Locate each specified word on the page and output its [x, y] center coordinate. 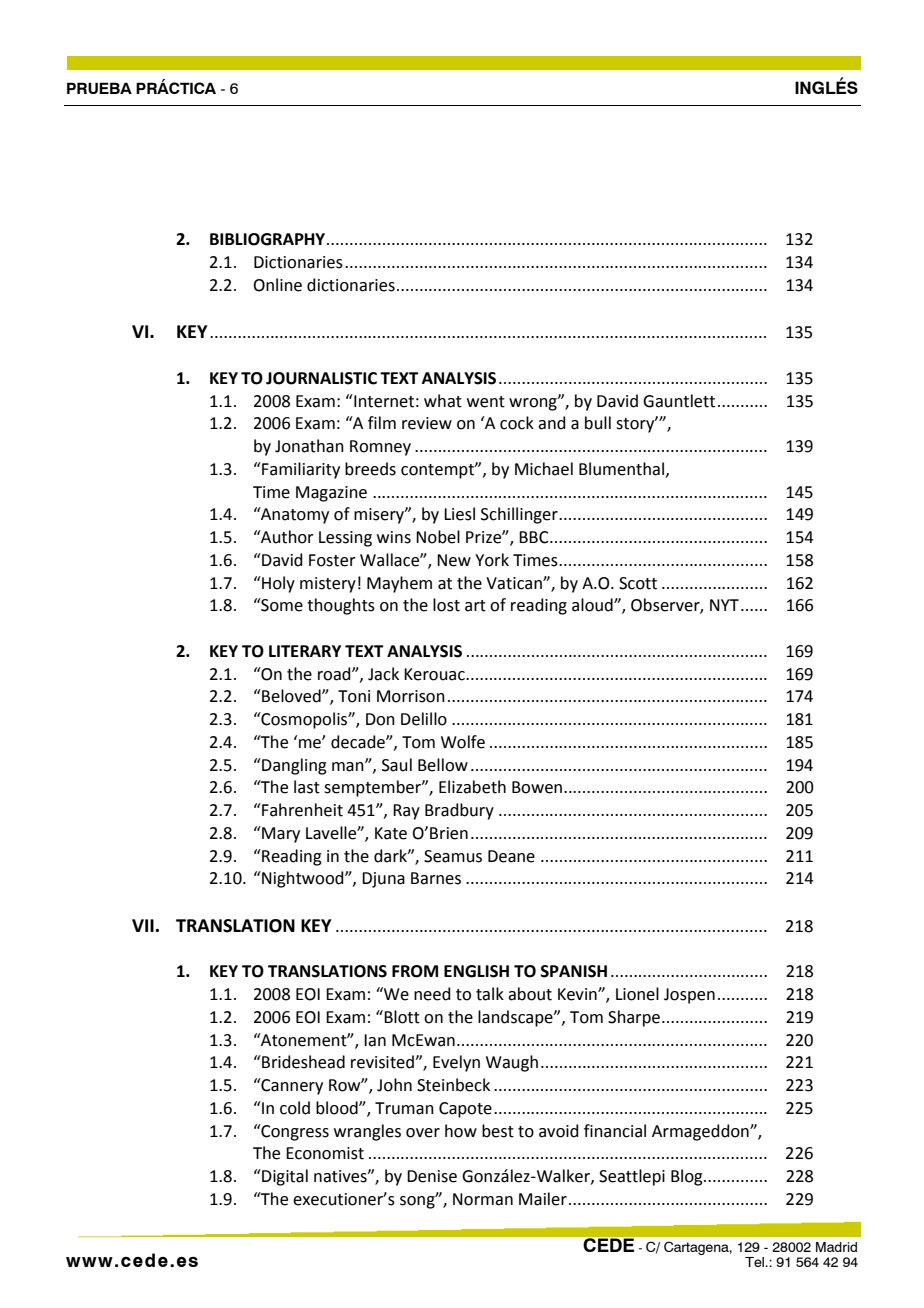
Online [277, 285]
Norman [483, 1199]
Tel [756, 1262]
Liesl [459, 514]
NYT [724, 605]
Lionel [637, 994]
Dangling [293, 766]
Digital [284, 1177]
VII [144, 925]
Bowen [538, 787]
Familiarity [300, 470]
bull [598, 423]
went [486, 402]
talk [490, 994]
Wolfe [463, 742]
